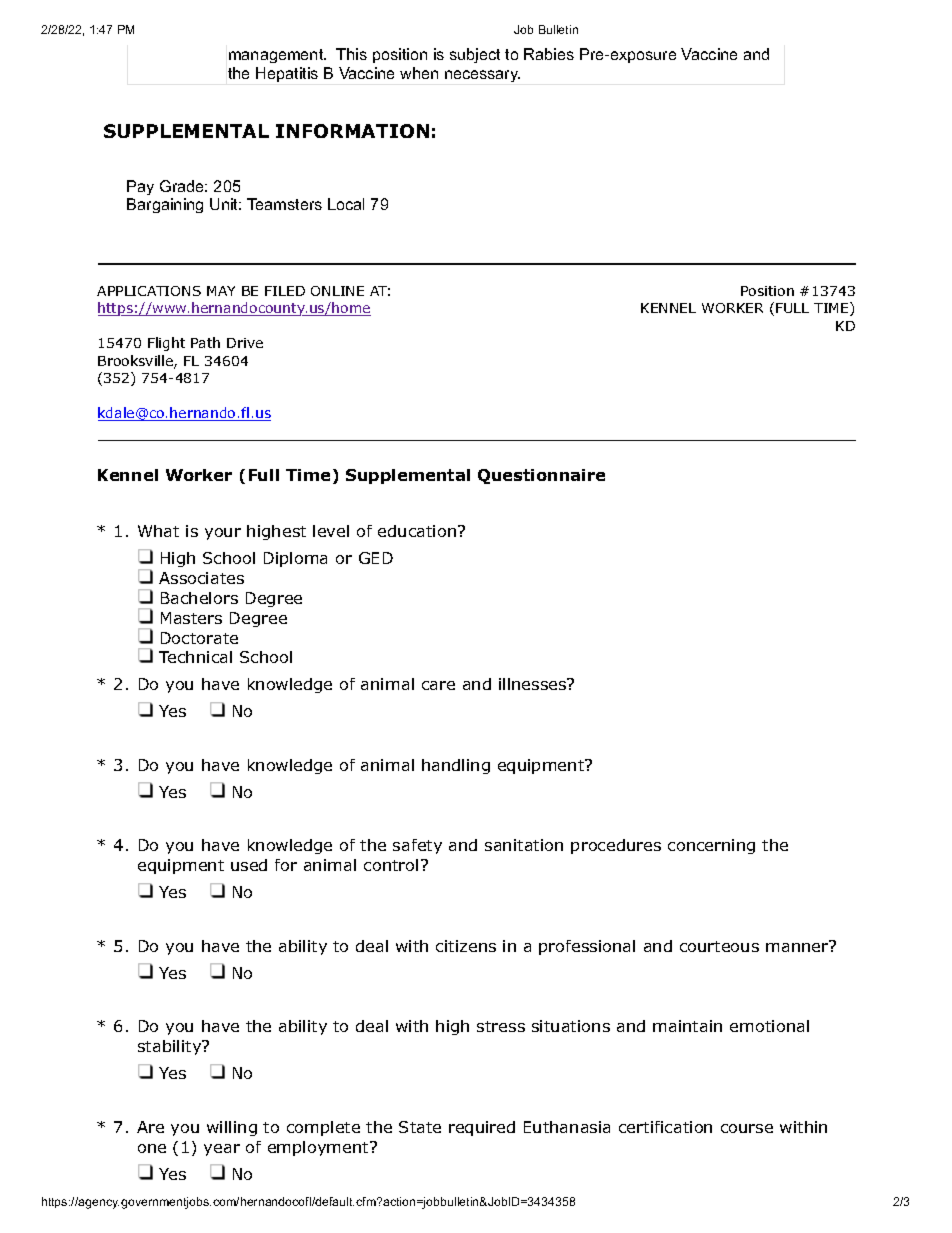 The width and height of the screenshot is (952, 1233). What do you see at coordinates (417, 531) in the screenshot?
I see `education` at bounding box center [417, 531].
